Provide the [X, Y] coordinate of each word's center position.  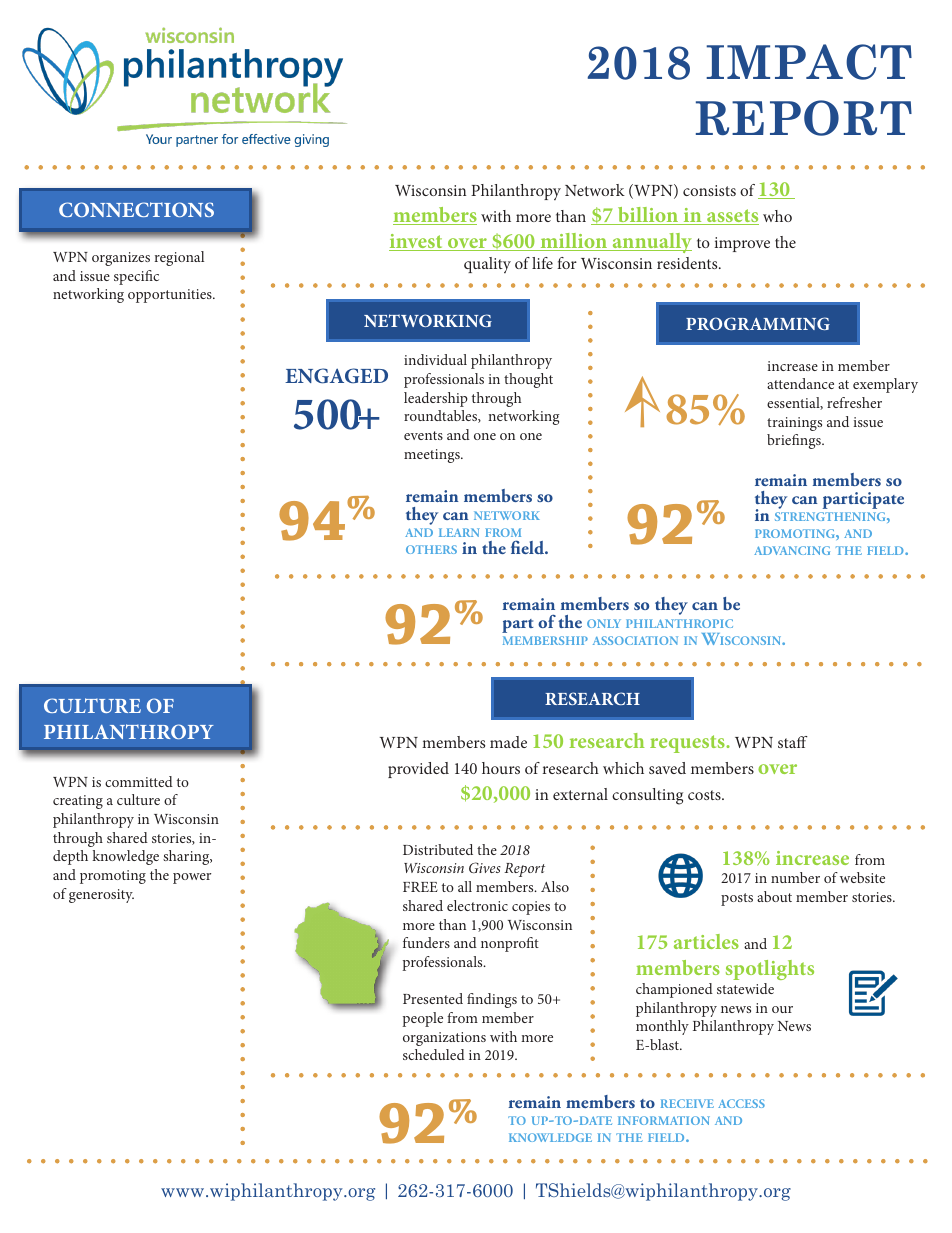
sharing [187, 857]
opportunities [171, 296]
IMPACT [809, 62]
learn [459, 532]
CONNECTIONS [136, 209]
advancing [792, 550]
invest [417, 242]
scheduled [434, 1054]
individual [435, 359]
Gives [485, 867]
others [431, 549]
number [795, 877]
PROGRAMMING [758, 323]
